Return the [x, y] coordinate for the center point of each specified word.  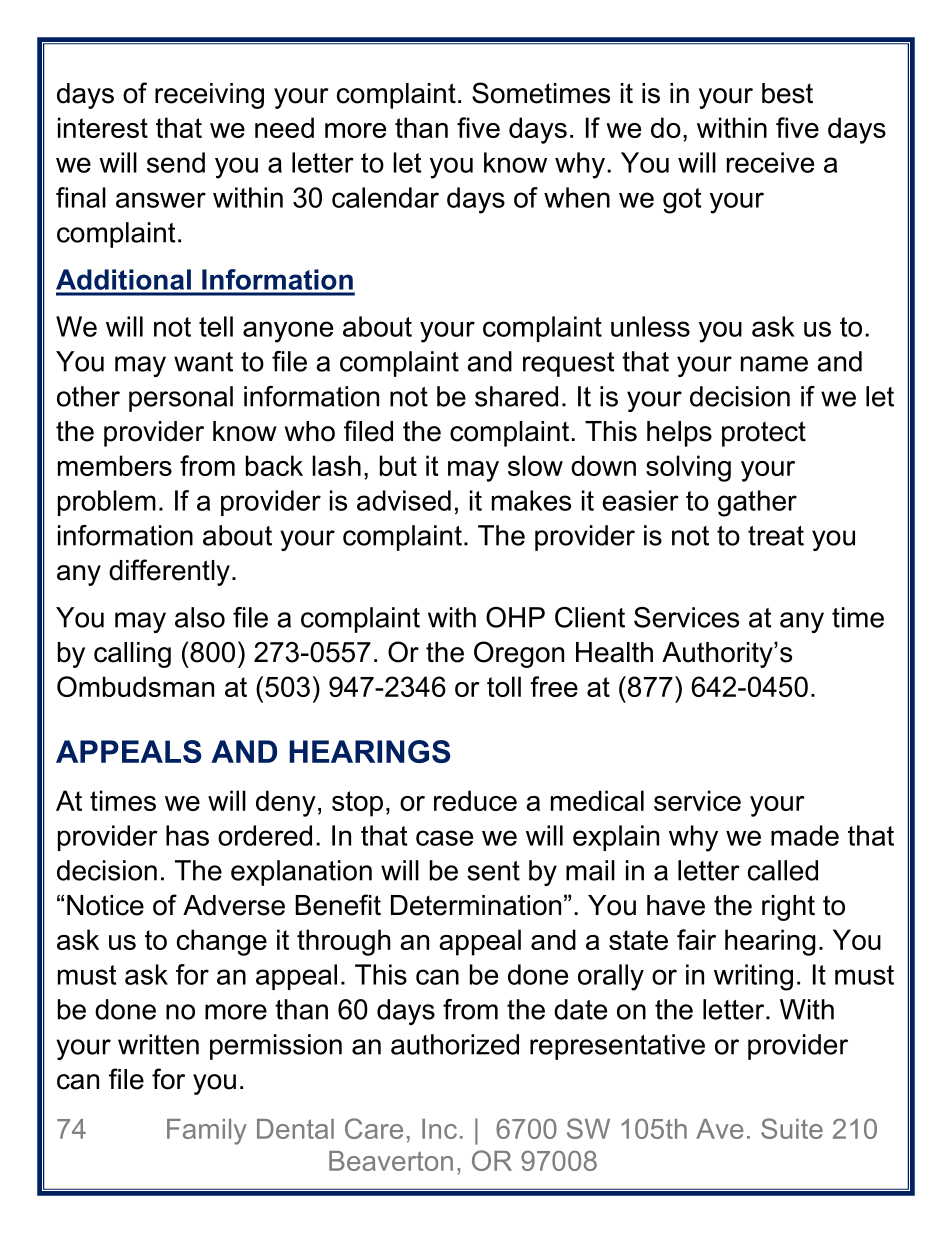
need [284, 127]
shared [516, 396]
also [200, 617]
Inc [439, 1129]
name [774, 364]
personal [181, 399]
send [176, 162]
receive [770, 162]
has [187, 835]
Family [207, 1132]
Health [614, 652]
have [676, 905]
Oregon [519, 654]
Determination [476, 905]
